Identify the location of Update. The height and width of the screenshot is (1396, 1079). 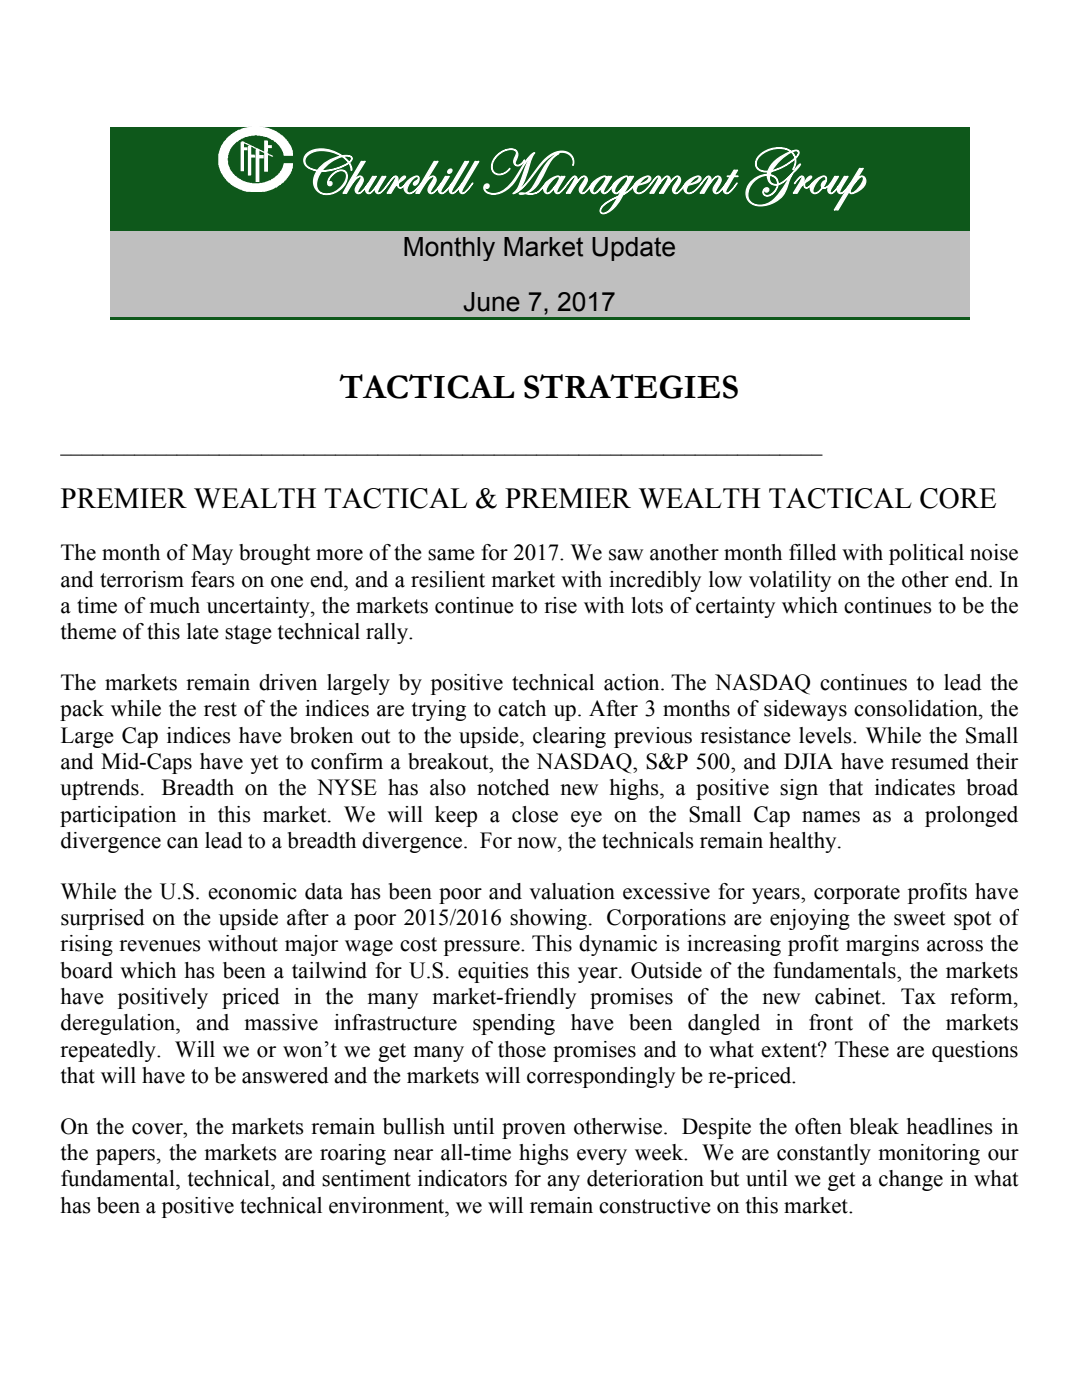
(633, 249).
